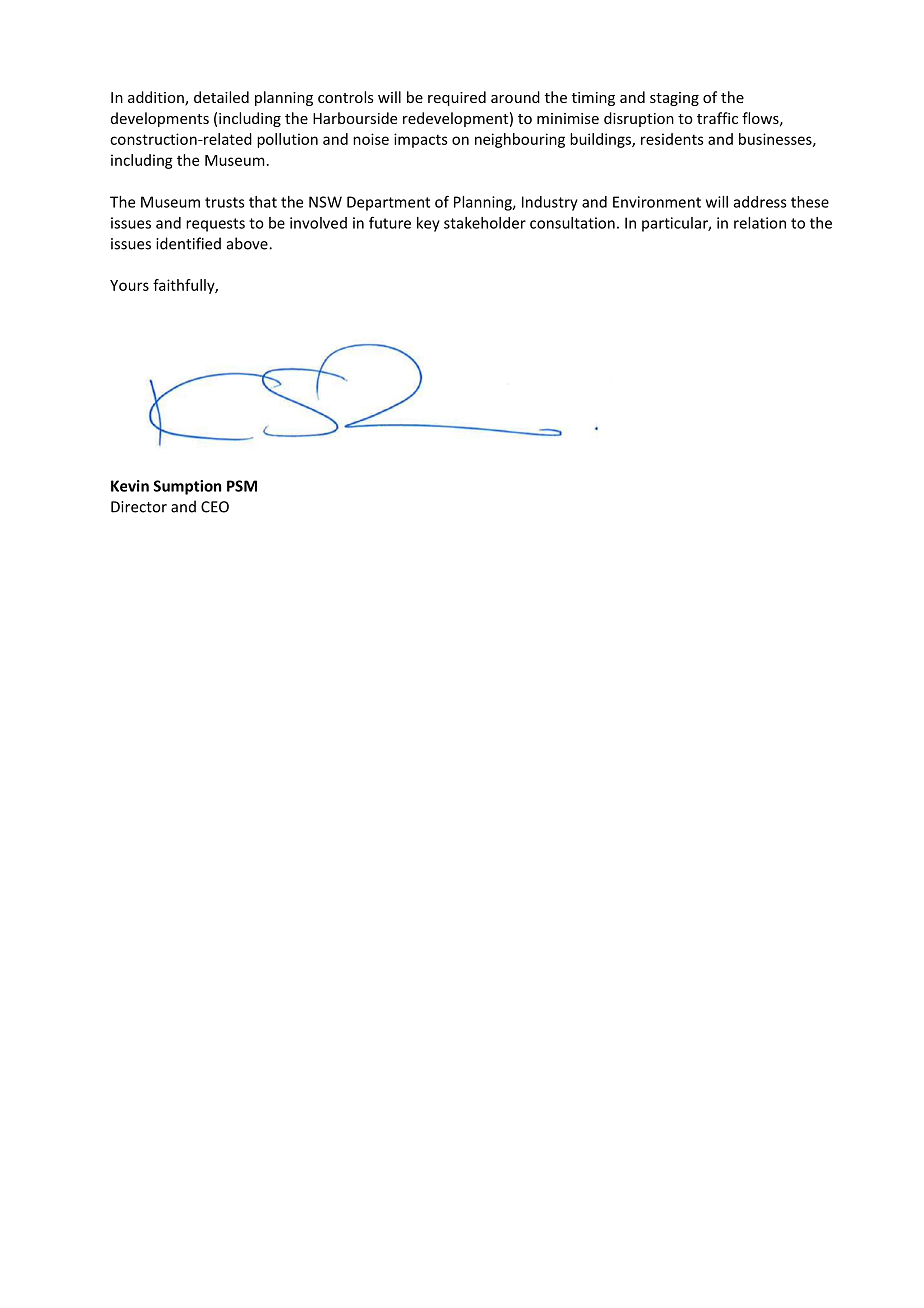 This screenshot has width=924, height=1308. What do you see at coordinates (717, 118) in the screenshot?
I see `traffic` at bounding box center [717, 118].
